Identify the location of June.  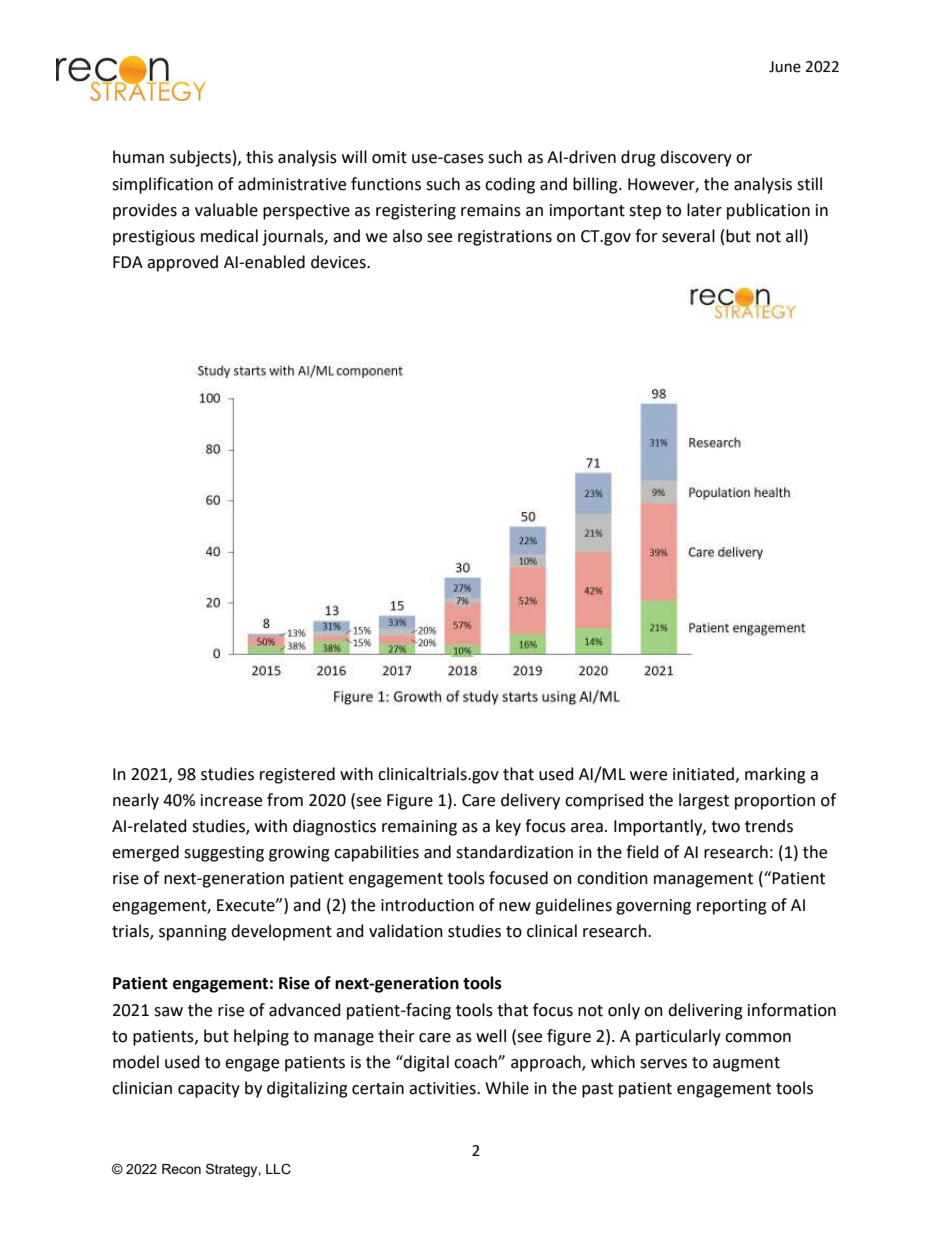
(785, 67).
